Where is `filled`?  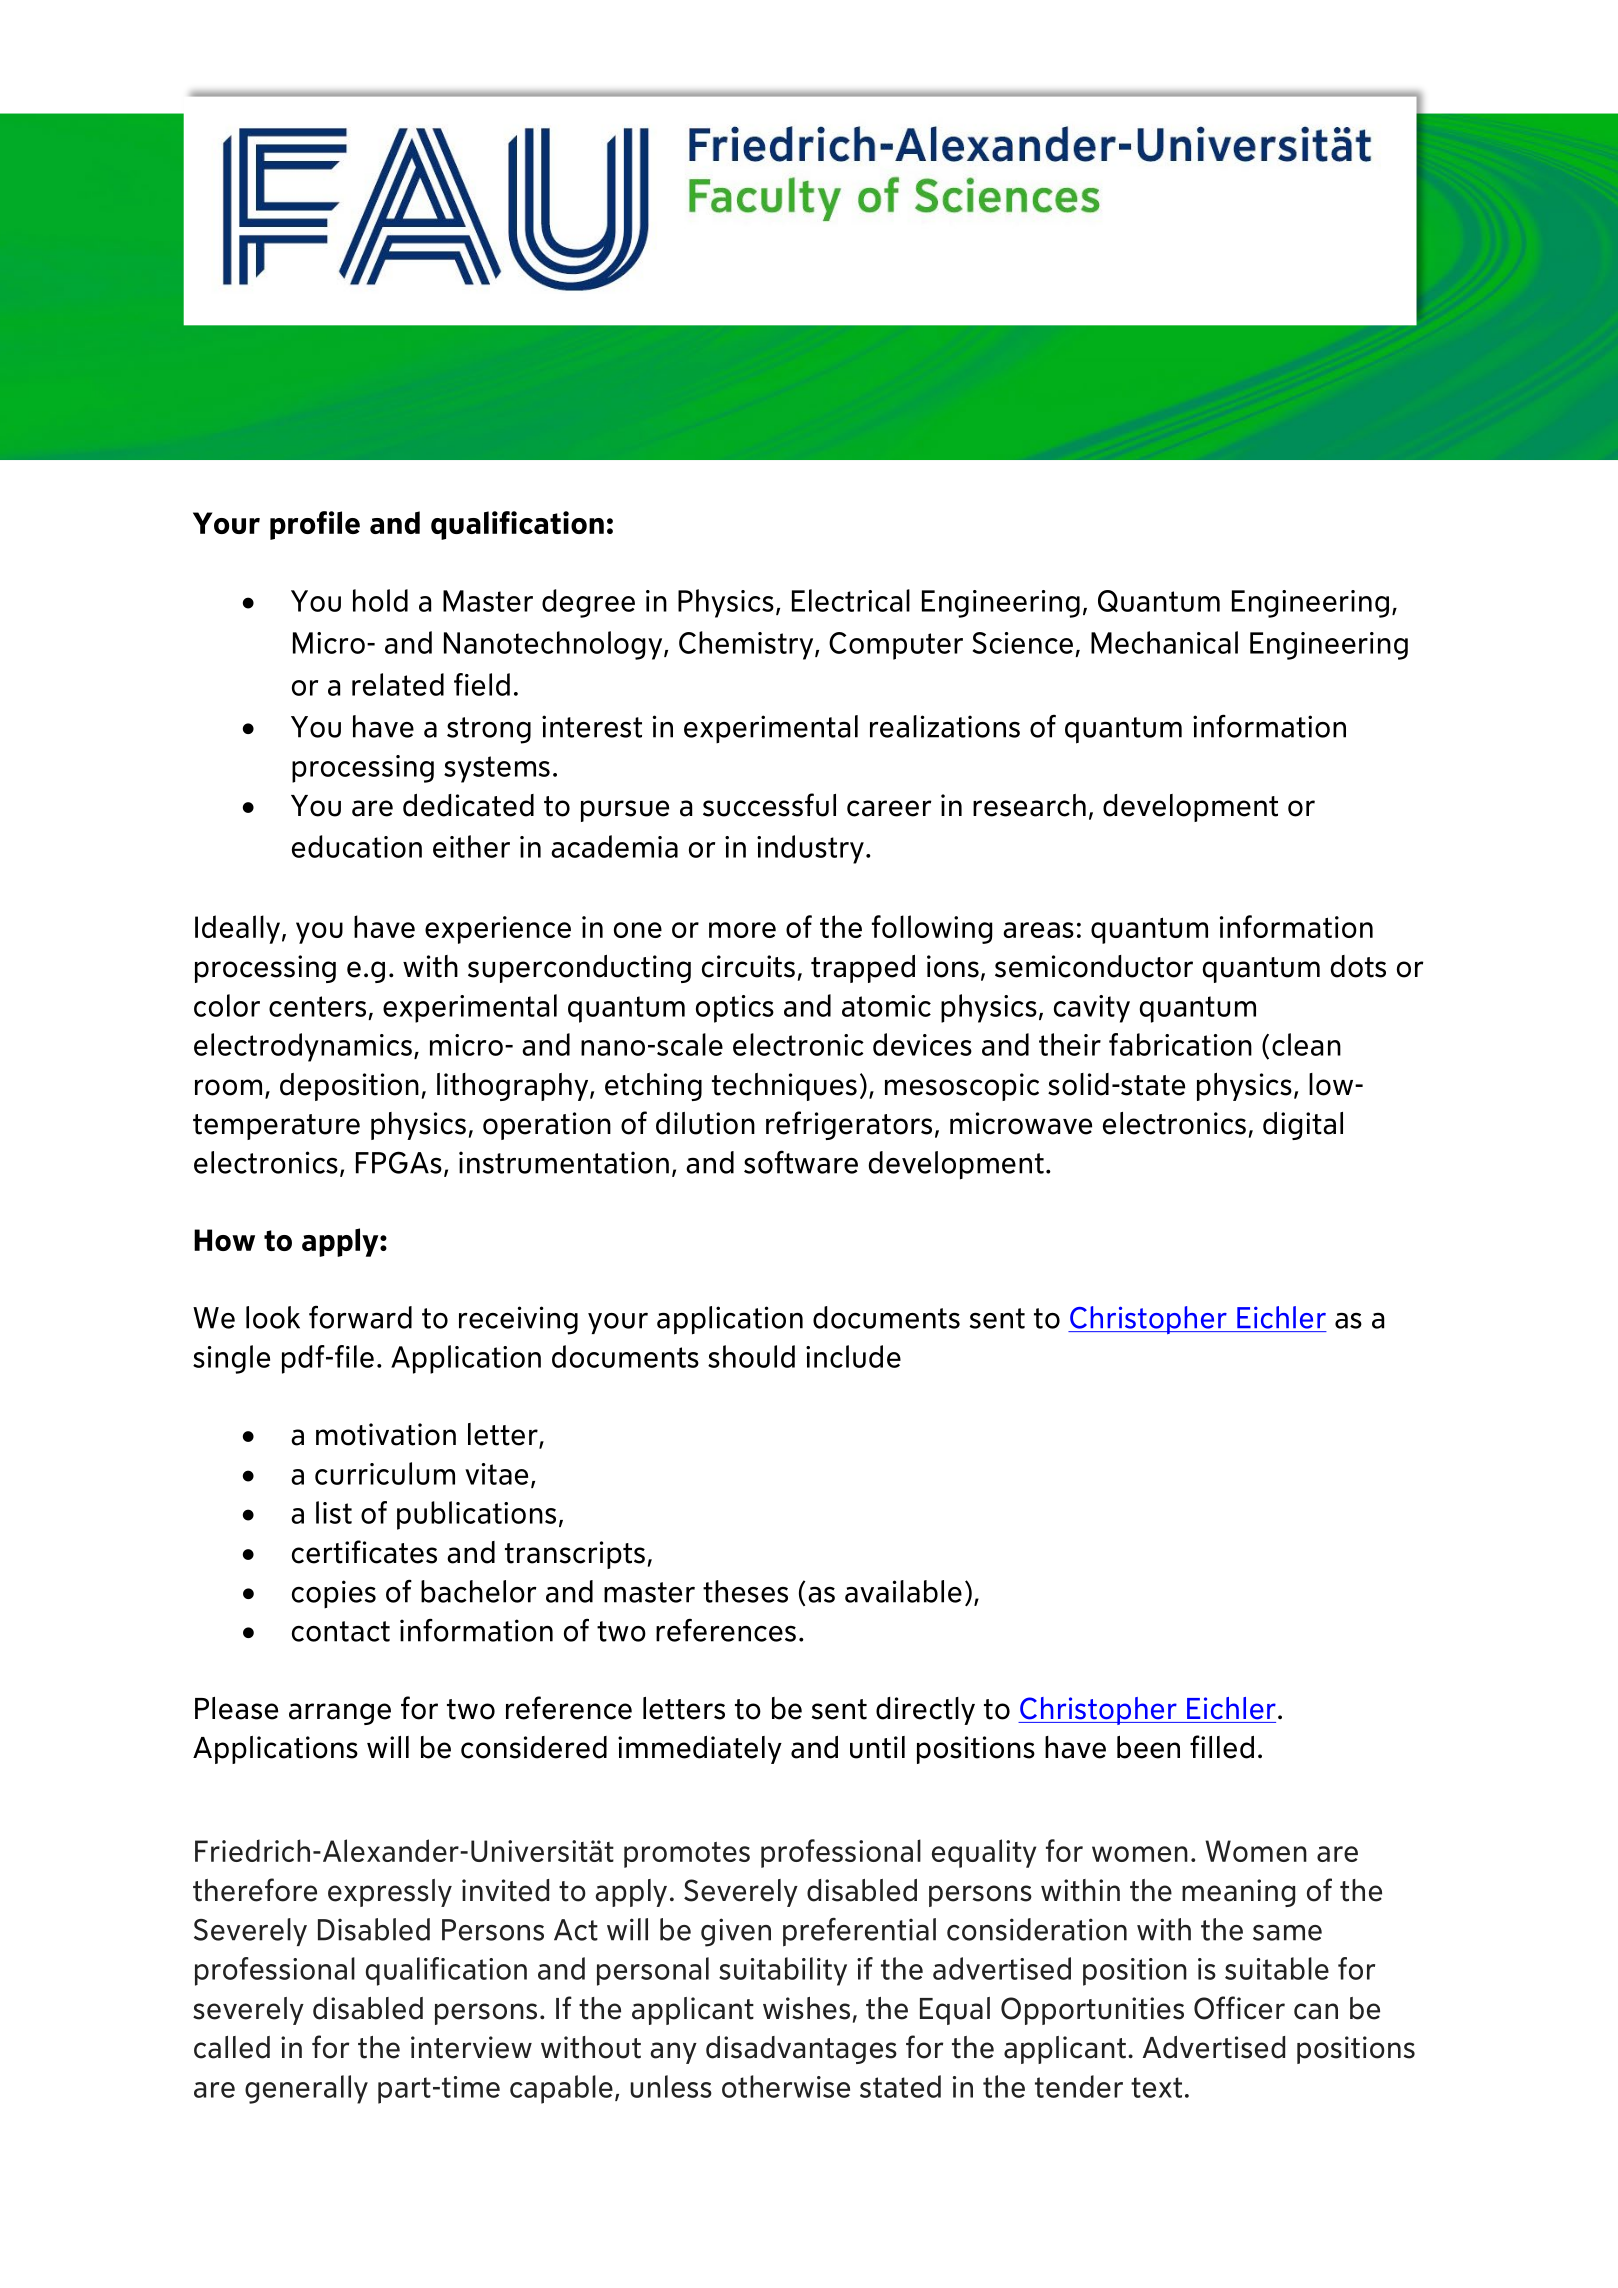
filled is located at coordinates (1222, 1747).
